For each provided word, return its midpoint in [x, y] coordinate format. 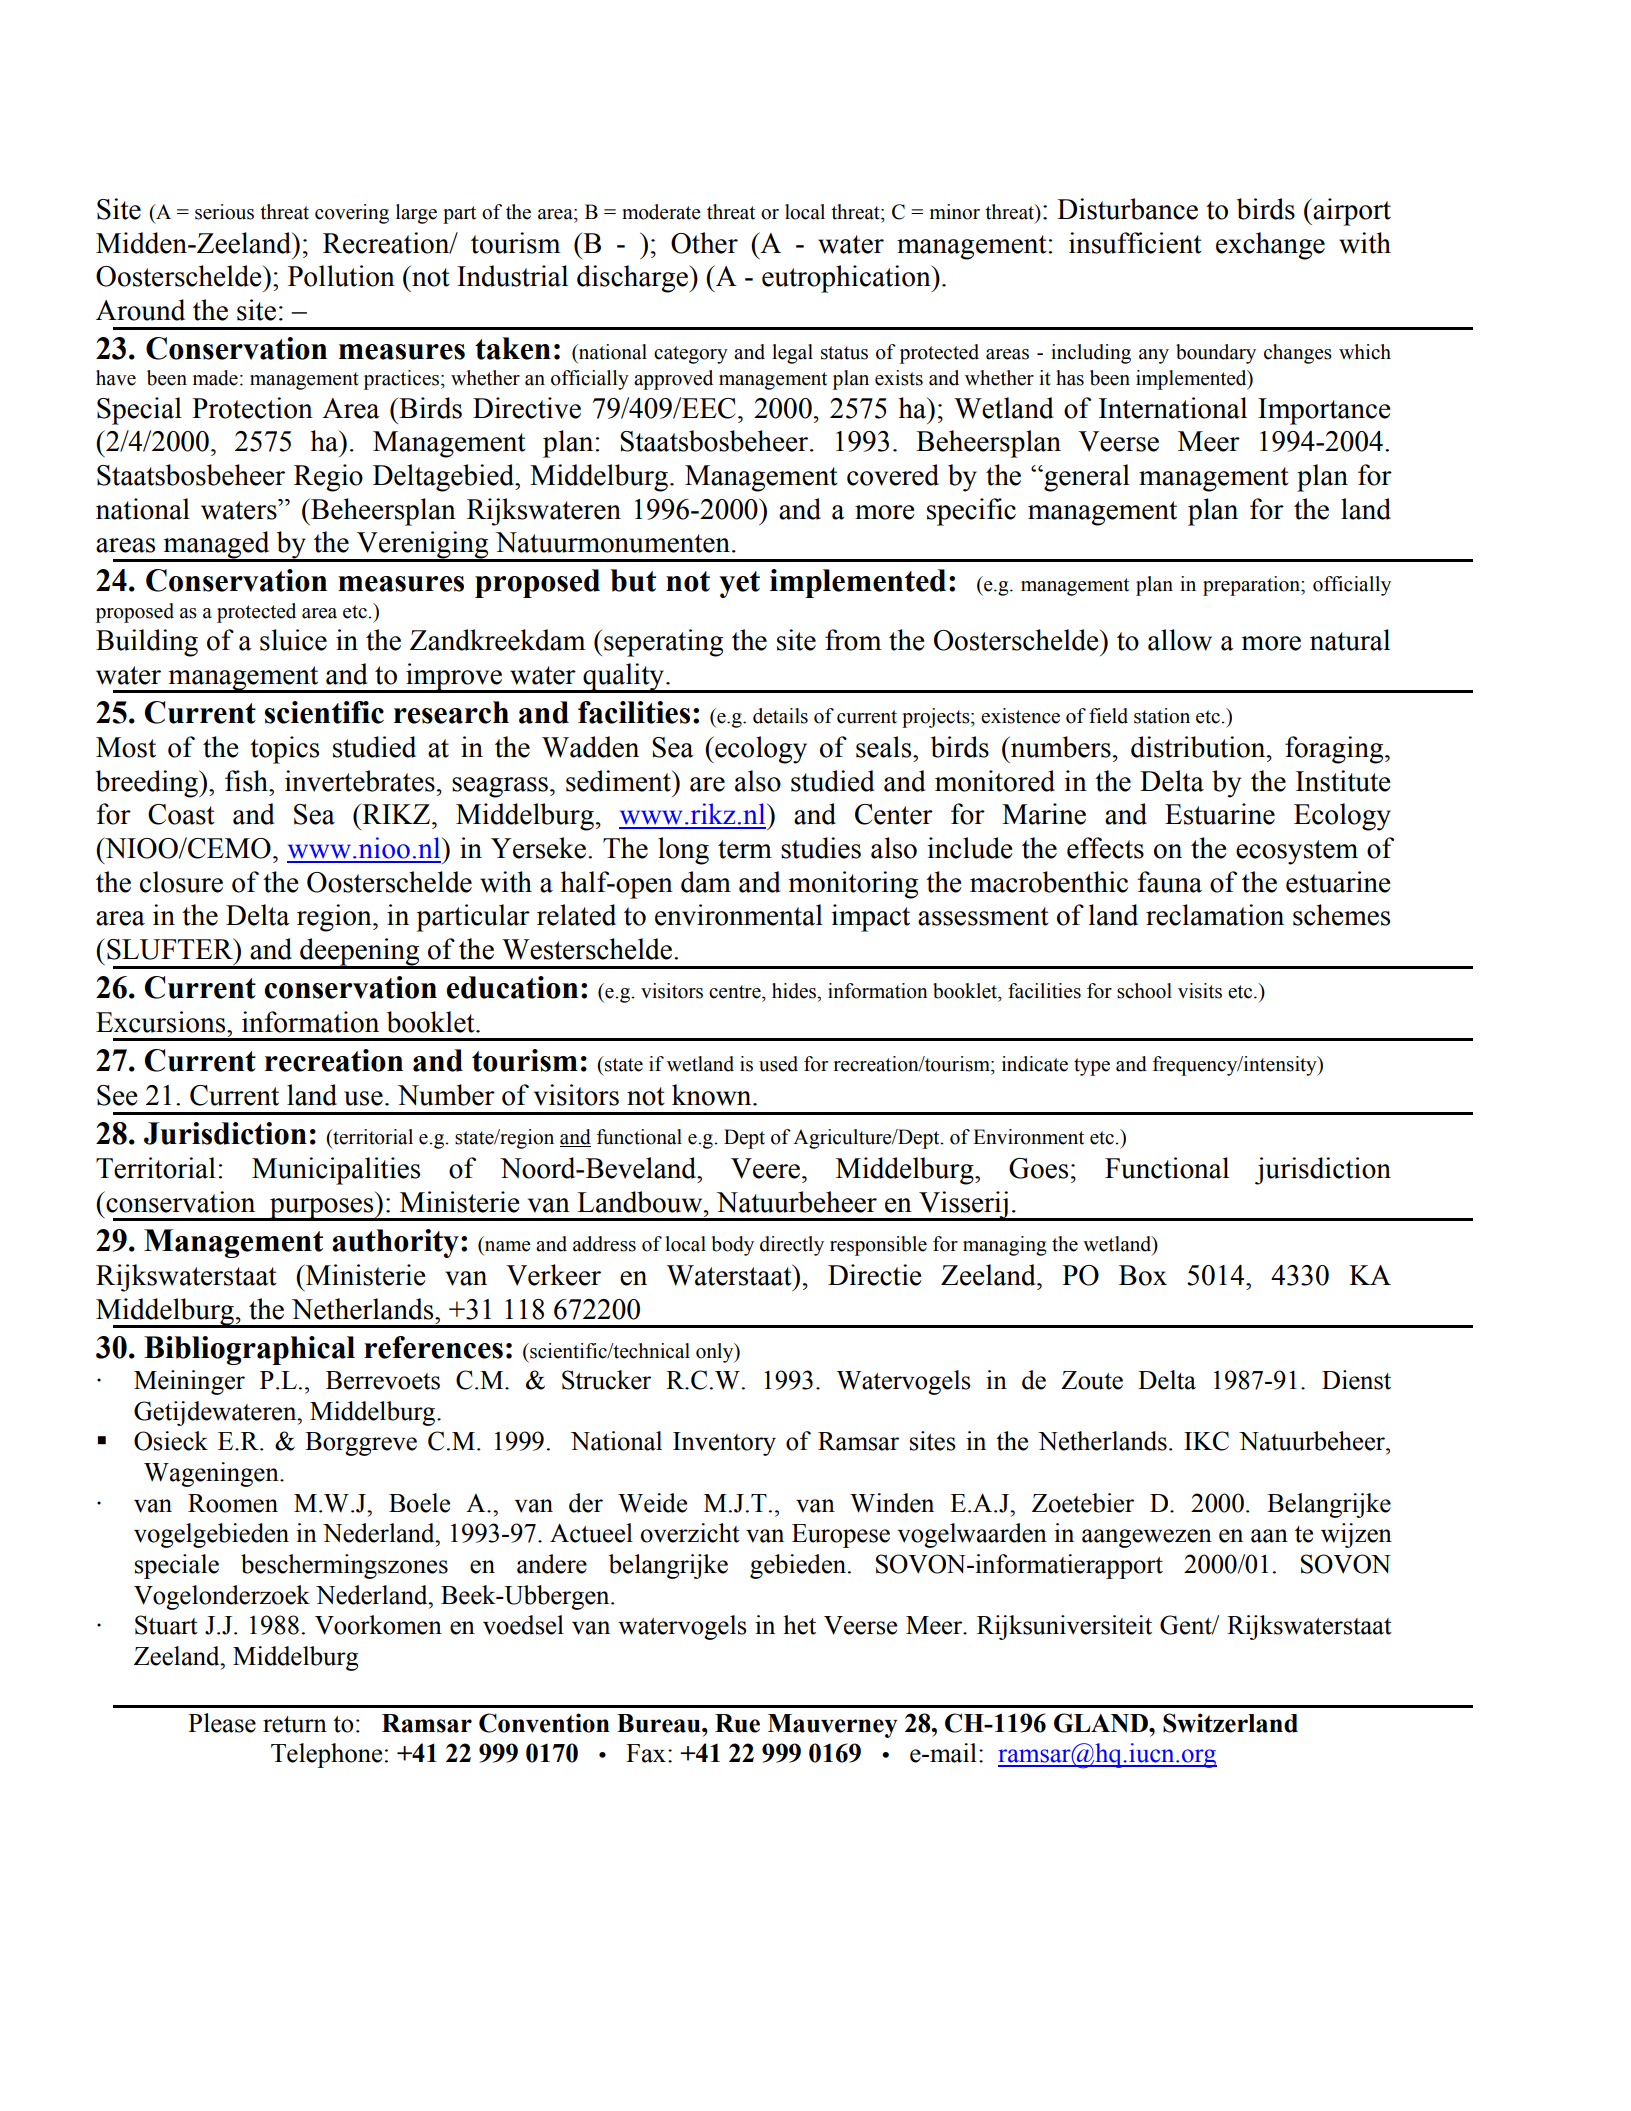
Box [1143, 1275]
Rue [737, 1723]
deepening [360, 953]
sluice [293, 640]
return [295, 1724]
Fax [646, 1753]
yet [739, 584]
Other [704, 243]
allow [1180, 640]
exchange [1270, 246]
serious [224, 212]
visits [1200, 991]
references [433, 1347]
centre [736, 992]
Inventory [724, 1444]
